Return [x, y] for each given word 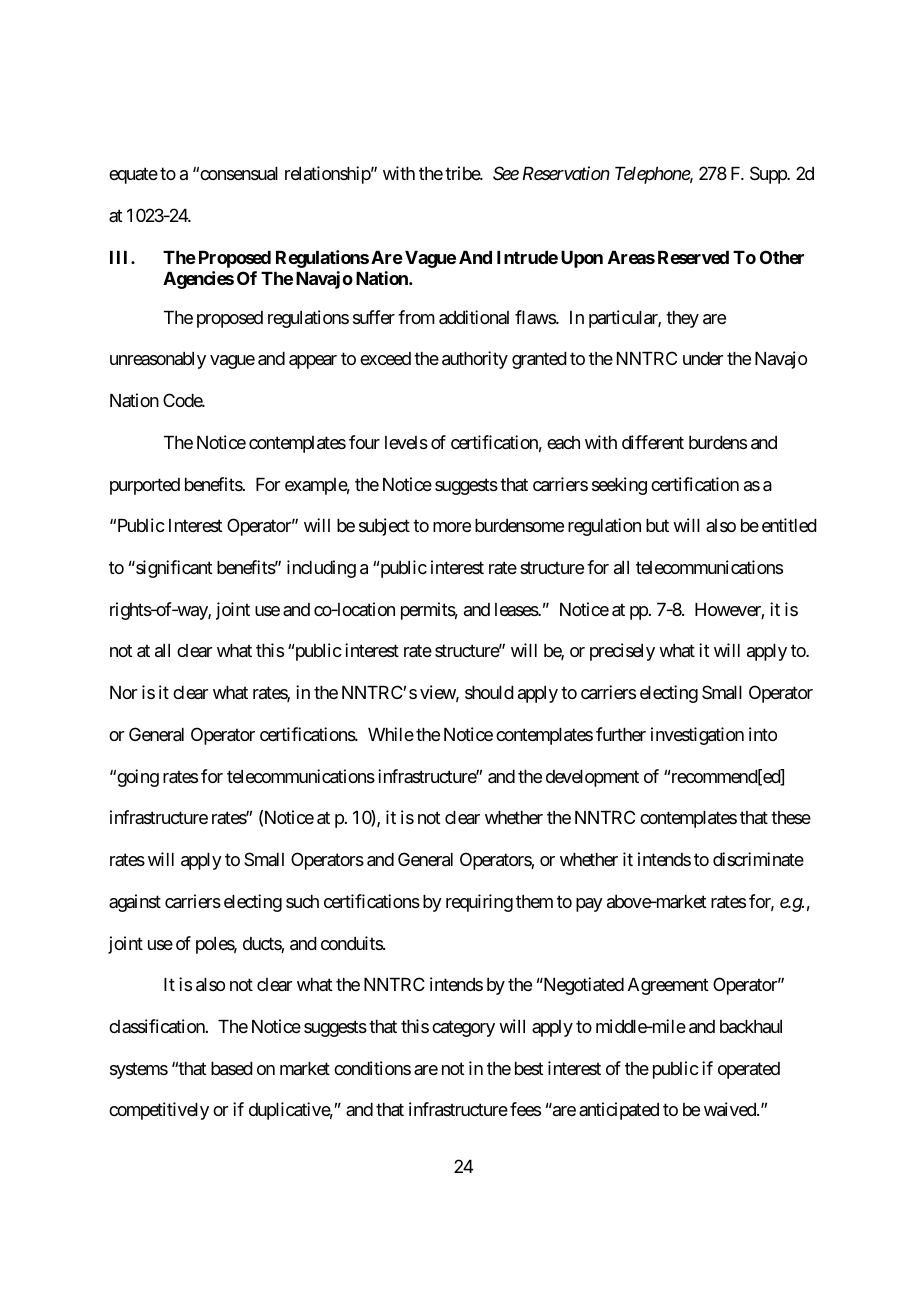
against [135, 903]
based [232, 1069]
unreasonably [158, 360]
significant [173, 569]
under [703, 358]
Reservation [566, 173]
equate [133, 176]
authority [475, 360]
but [657, 525]
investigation [697, 736]
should [489, 692]
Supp [769, 175]
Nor [123, 692]
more [452, 527]
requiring [479, 903]
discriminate [758, 859]
